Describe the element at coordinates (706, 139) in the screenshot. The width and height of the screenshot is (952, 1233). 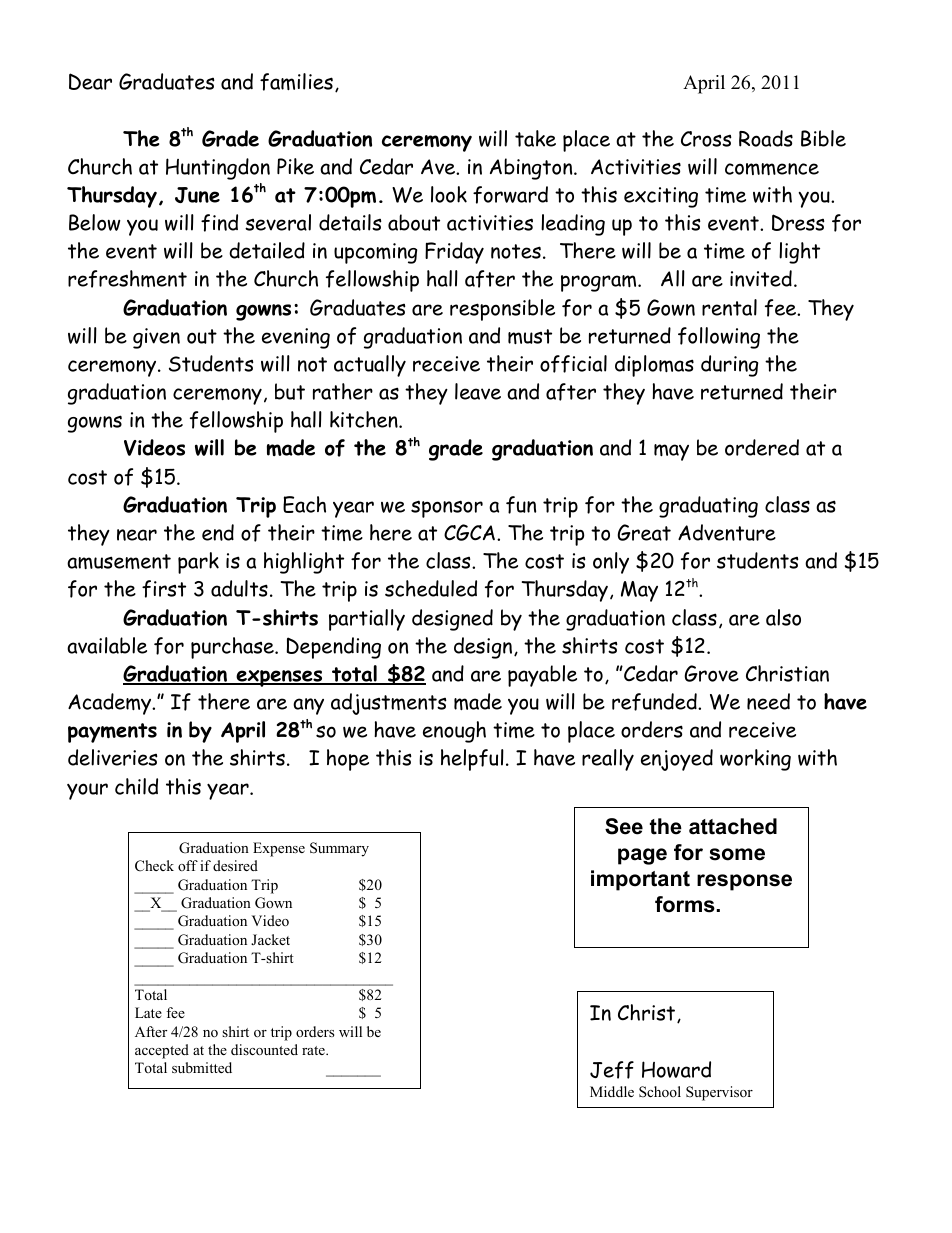
I see `Cross` at that location.
